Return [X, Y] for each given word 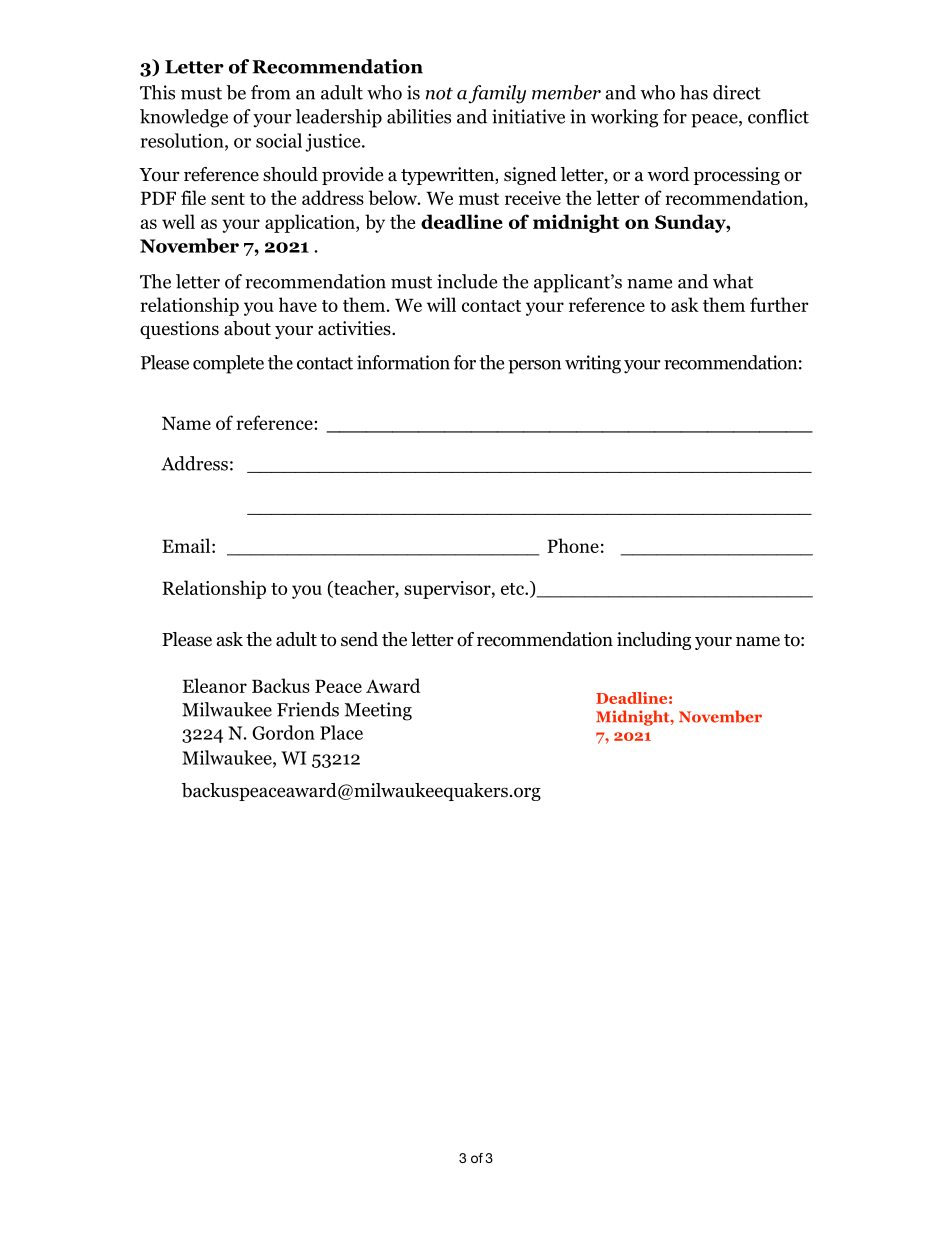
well [178, 221]
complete [228, 364]
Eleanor [215, 685]
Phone [573, 545]
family [497, 94]
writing [593, 364]
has [694, 92]
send [359, 639]
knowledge [184, 118]
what [733, 281]
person [534, 367]
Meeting [378, 711]
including [654, 641]
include [467, 281]
